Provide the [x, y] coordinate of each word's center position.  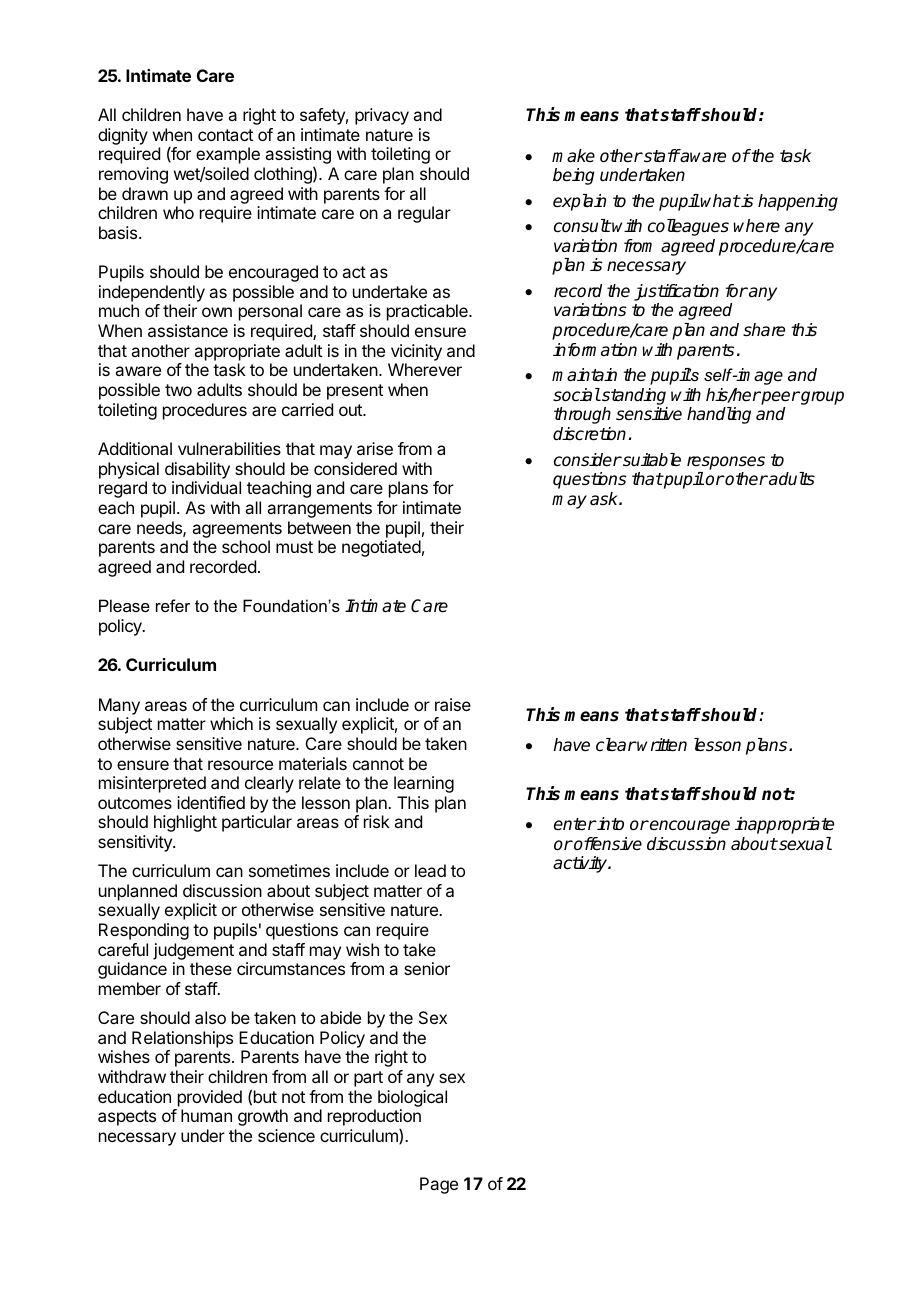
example [228, 155]
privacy [382, 116]
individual [206, 487]
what [720, 201]
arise [375, 448]
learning [424, 784]
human [206, 1115]
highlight [185, 823]
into [610, 823]
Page [439, 1185]
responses [726, 463]
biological [412, 1098]
